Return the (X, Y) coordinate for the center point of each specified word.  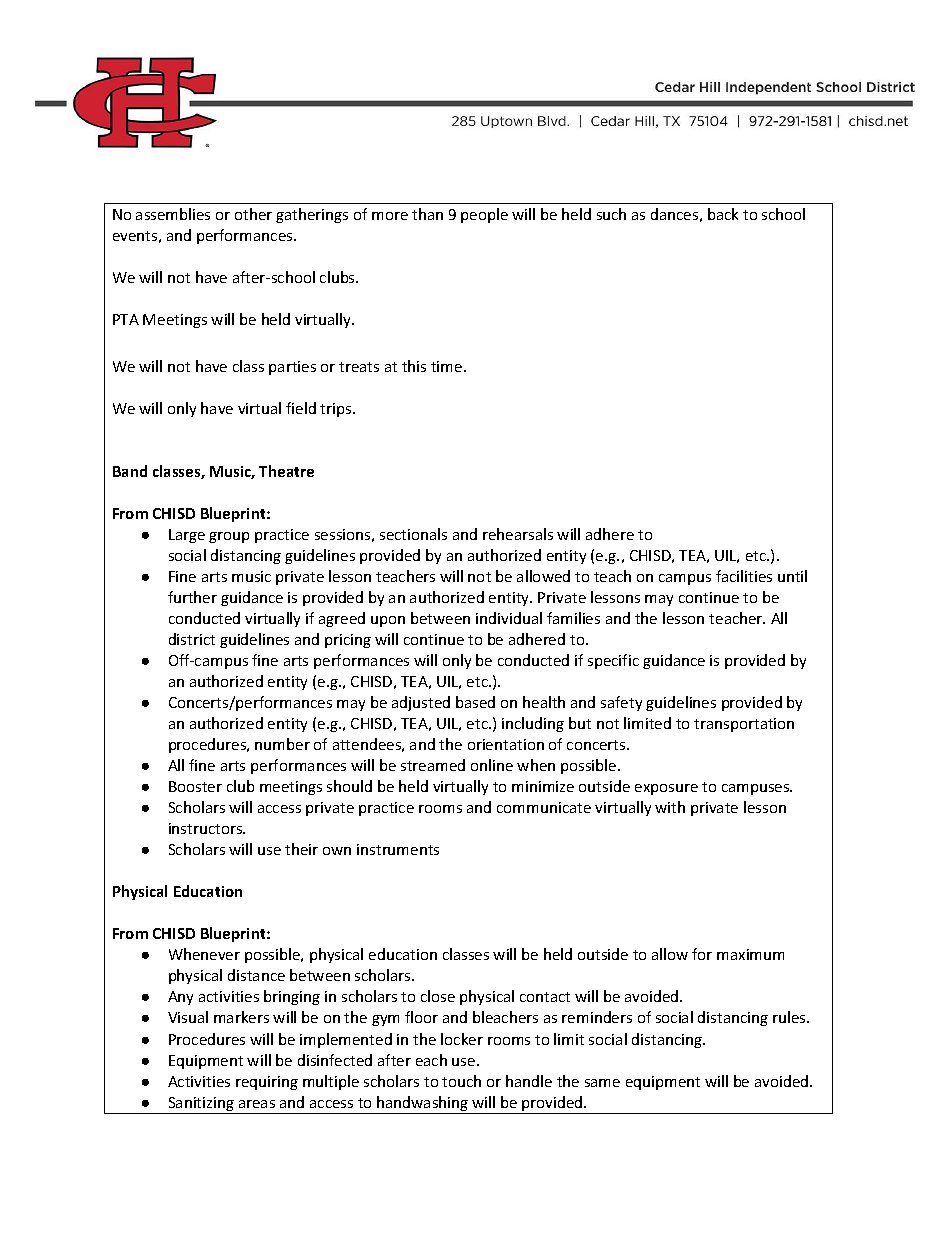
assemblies (173, 214)
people (484, 215)
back (723, 214)
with (670, 807)
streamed (433, 765)
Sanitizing (201, 1105)
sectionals (413, 534)
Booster (195, 786)
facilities (744, 576)
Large (187, 536)
